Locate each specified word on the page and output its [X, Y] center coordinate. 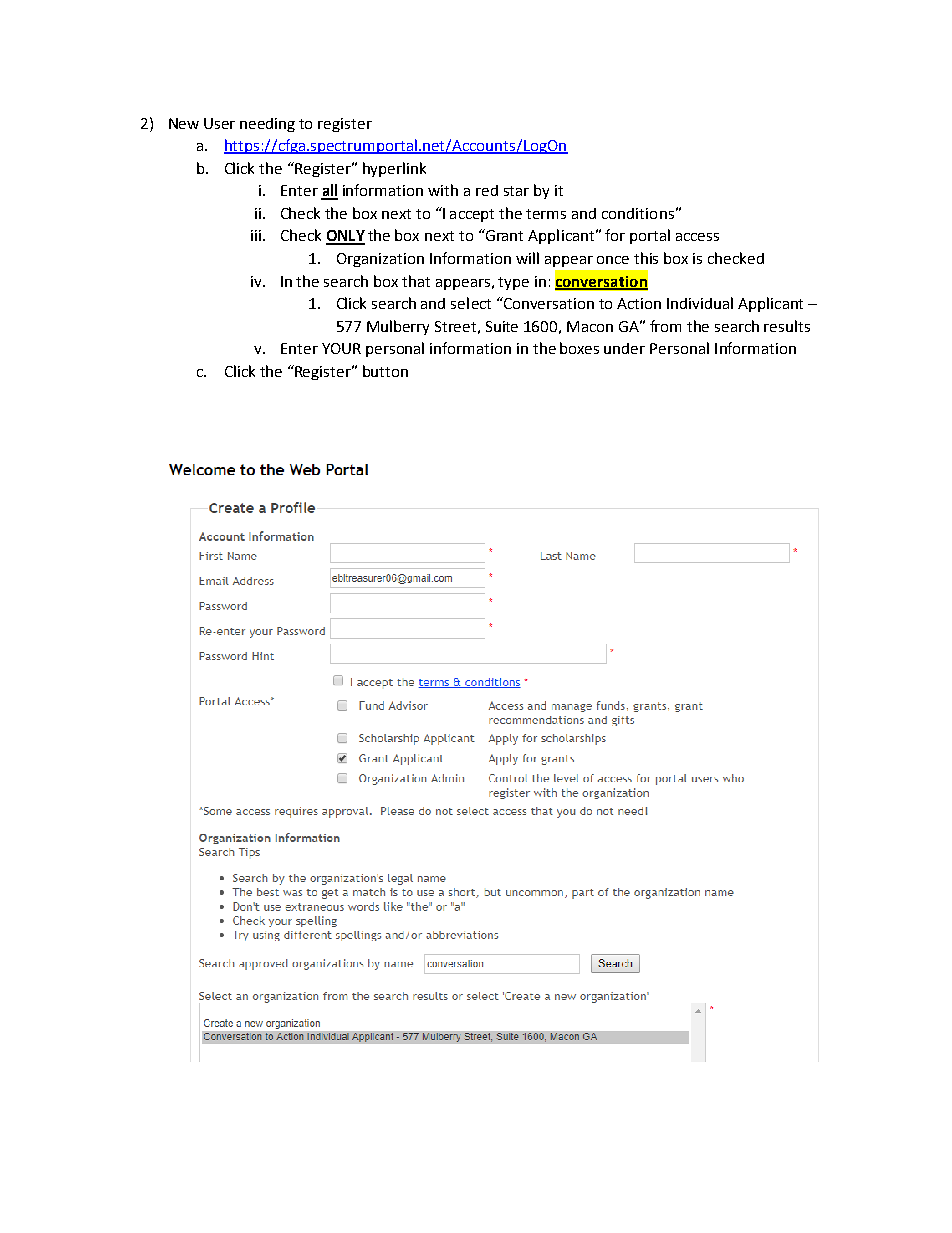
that [416, 281]
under [624, 348]
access [697, 237]
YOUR [341, 348]
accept [472, 215]
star [516, 191]
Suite [502, 326]
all [329, 191]
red [487, 190]
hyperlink [394, 169]
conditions [638, 213]
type [513, 283]
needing [267, 125]
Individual [700, 303]
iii [256, 235]
